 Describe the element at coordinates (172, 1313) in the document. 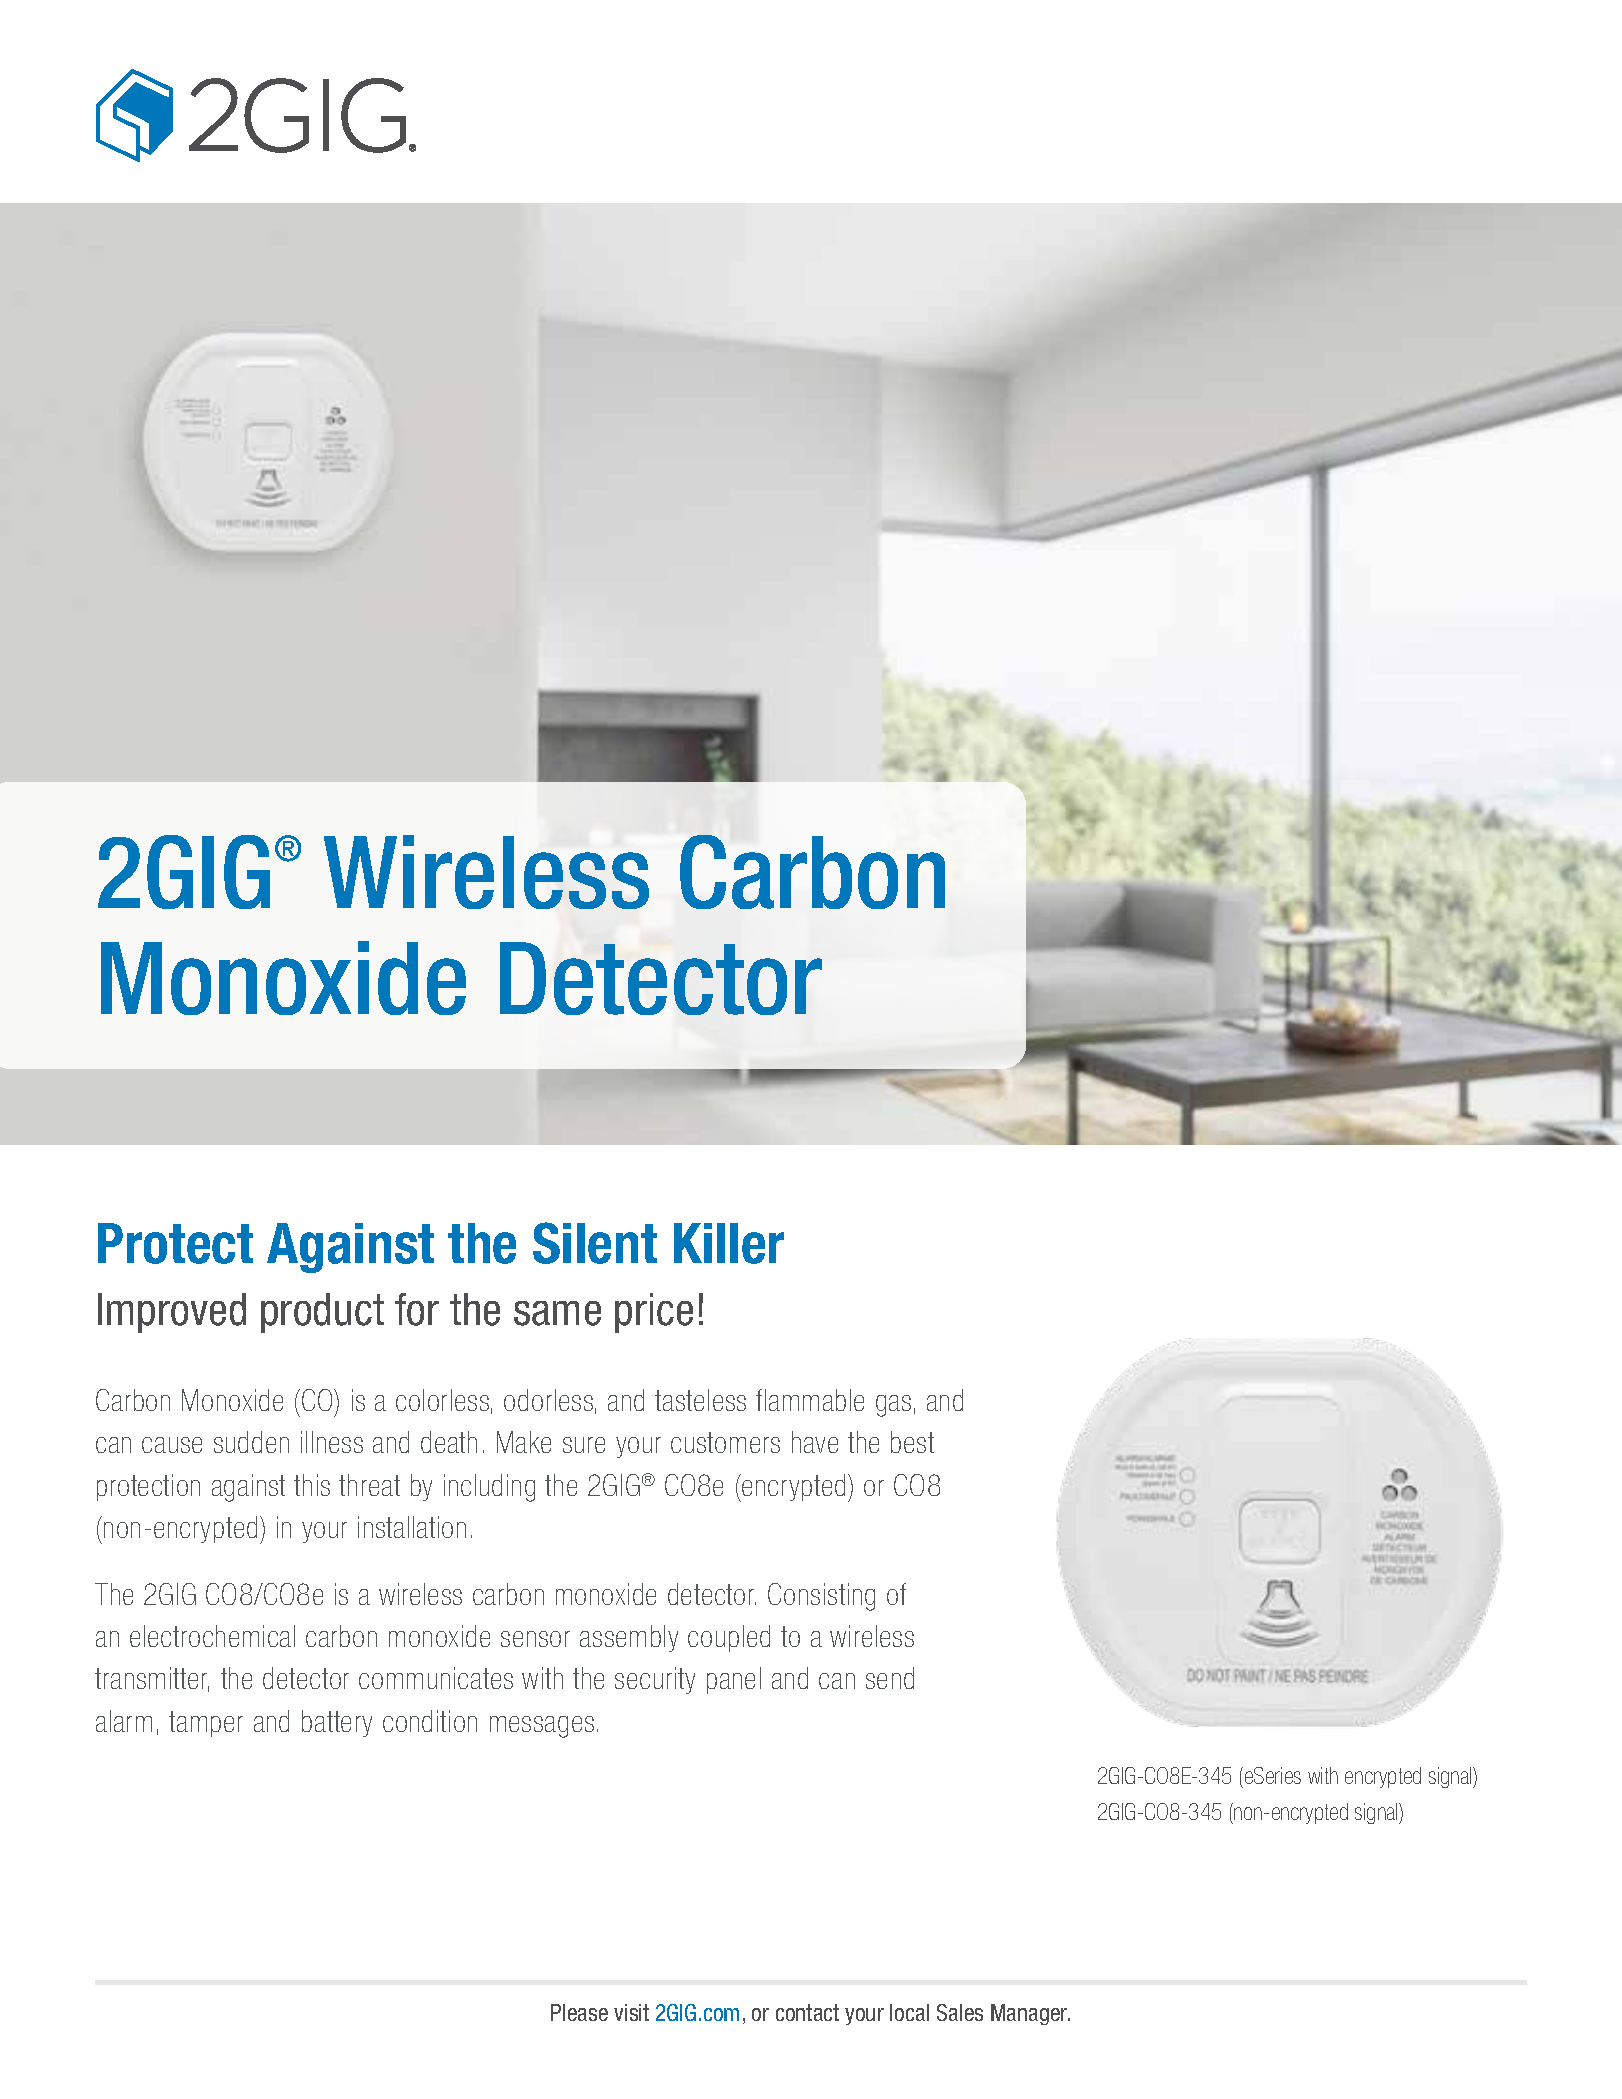

I see `Improved` at that location.
